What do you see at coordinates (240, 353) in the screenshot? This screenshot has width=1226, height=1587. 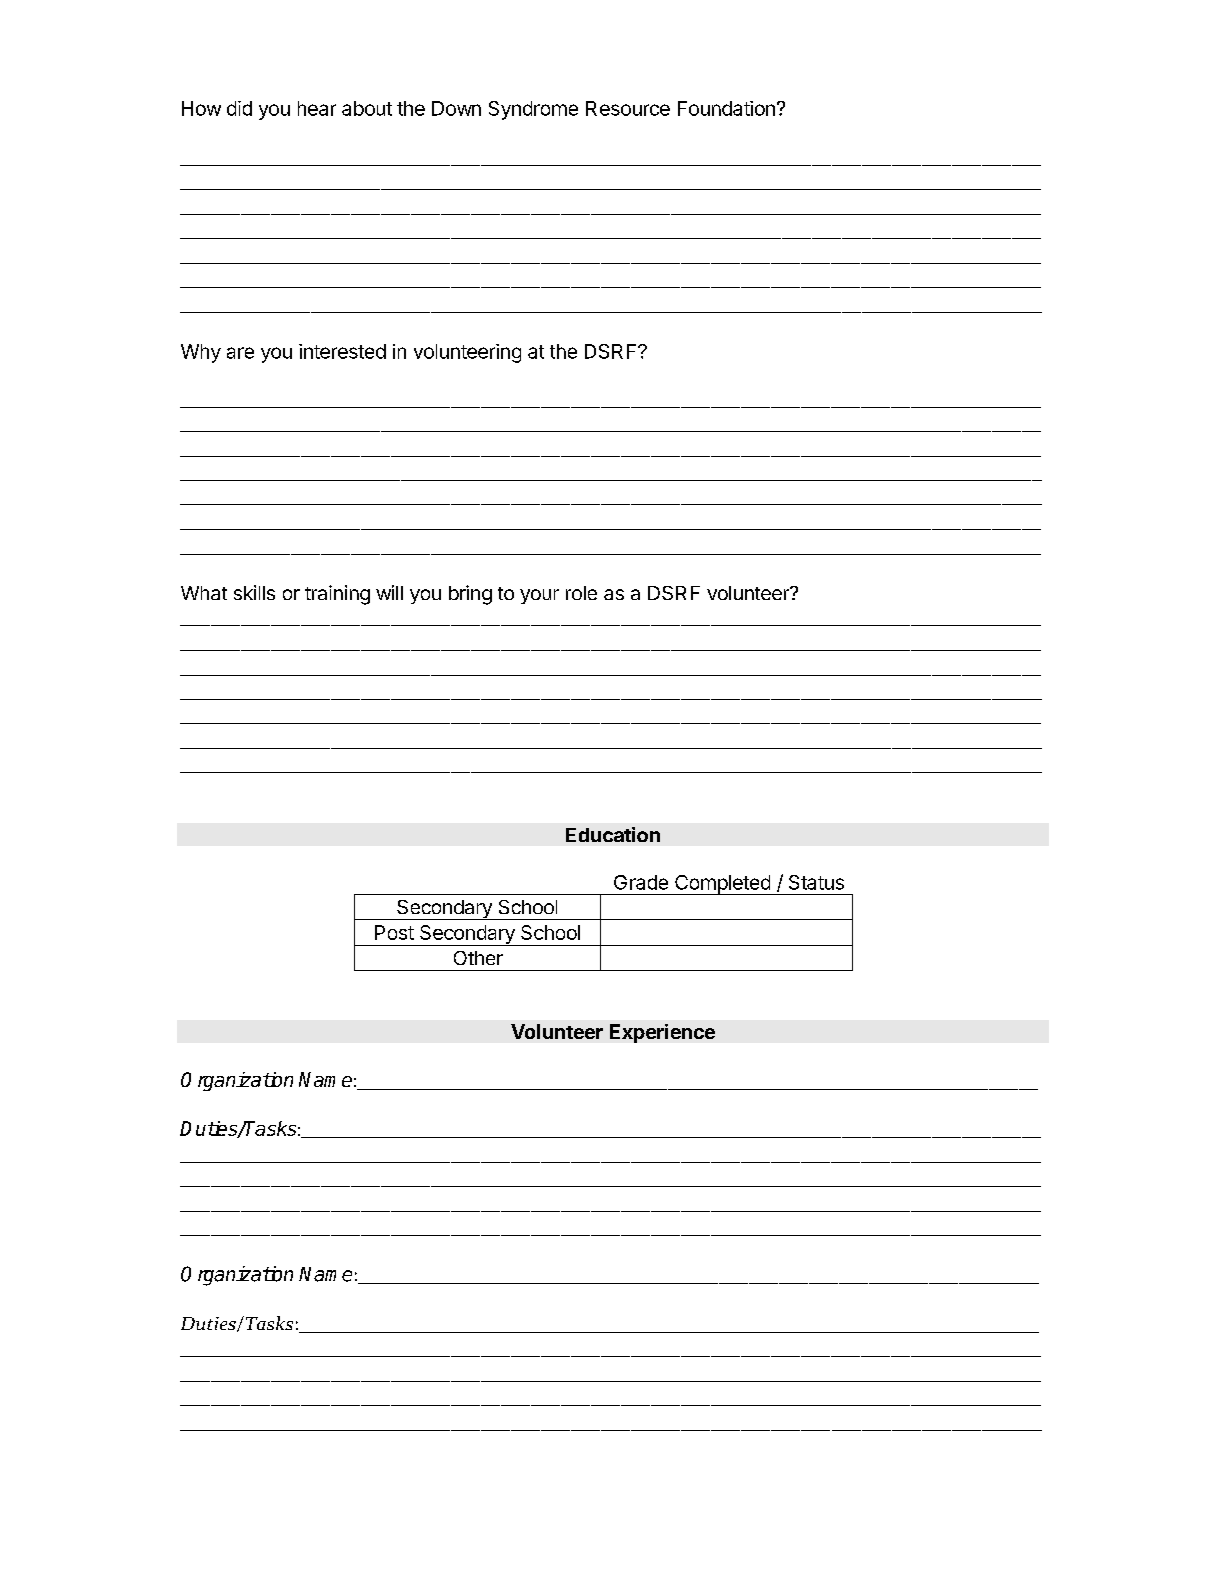 I see `are` at bounding box center [240, 353].
